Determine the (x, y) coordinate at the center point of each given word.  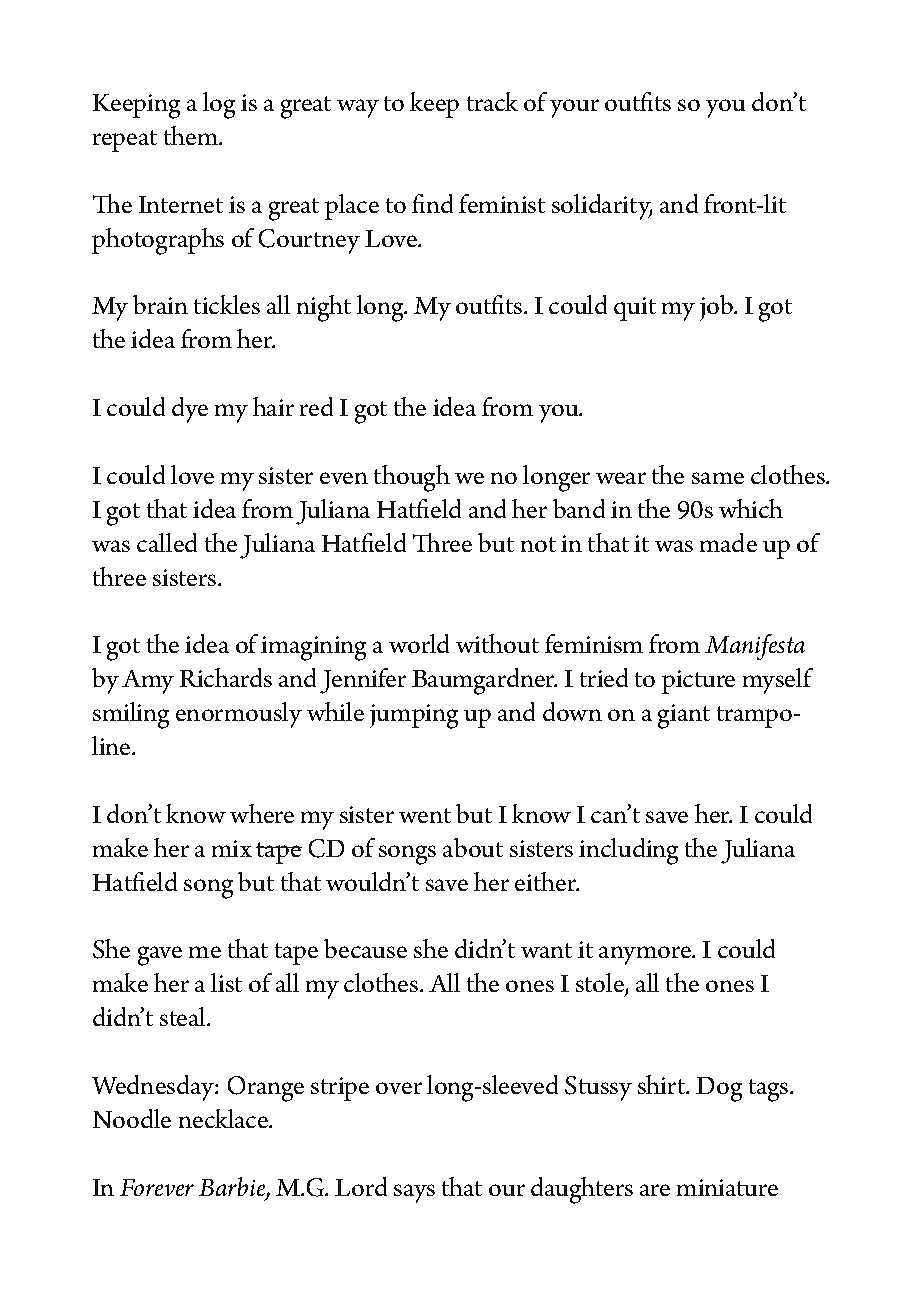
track (492, 101)
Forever (157, 1187)
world (419, 643)
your (574, 108)
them (192, 135)
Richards (226, 677)
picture (698, 682)
